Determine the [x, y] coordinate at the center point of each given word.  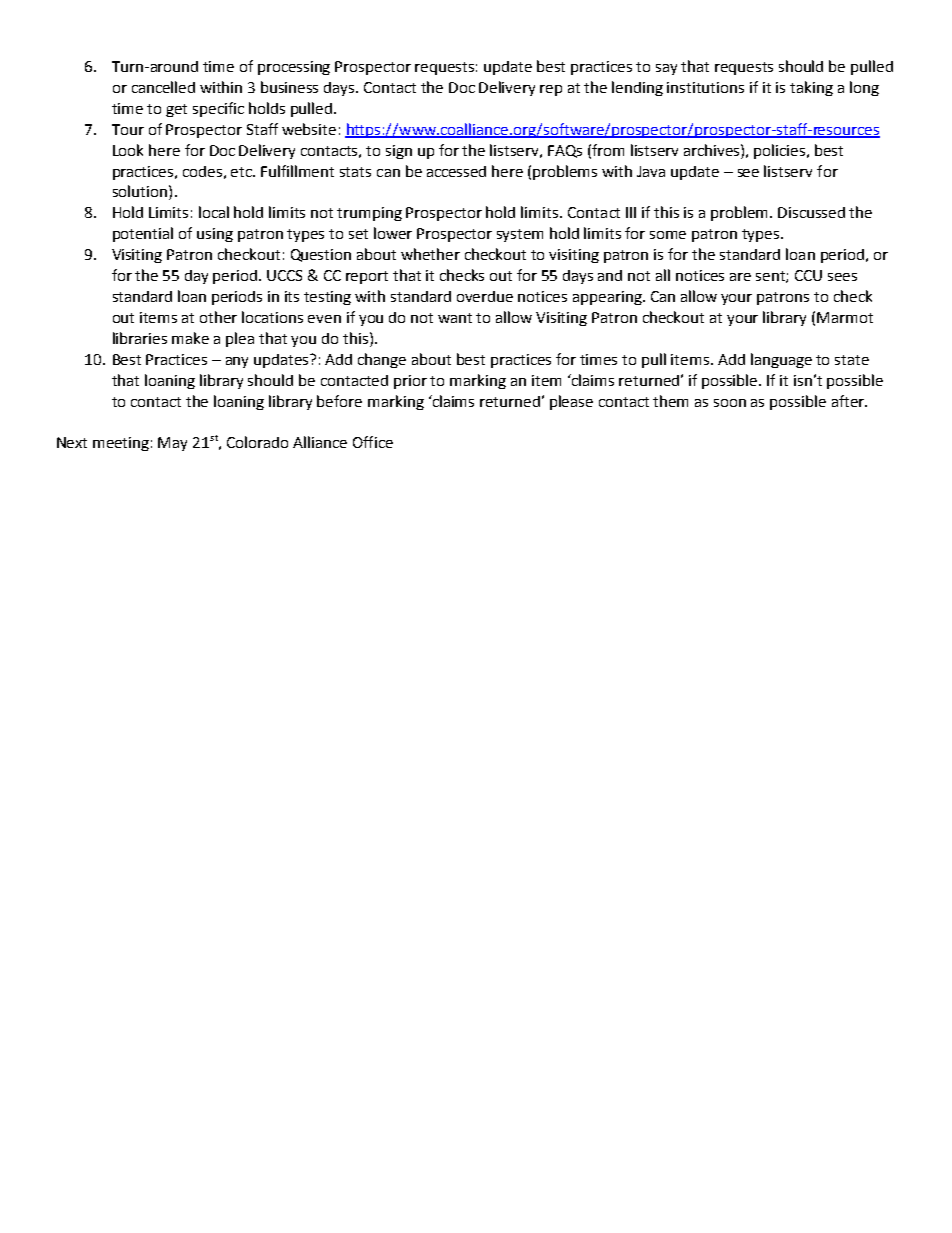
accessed [456, 171]
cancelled [163, 87]
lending [637, 88]
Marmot [845, 317]
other [218, 317]
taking [811, 88]
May [172, 444]
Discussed [811, 212]
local [214, 212]
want [455, 318]
